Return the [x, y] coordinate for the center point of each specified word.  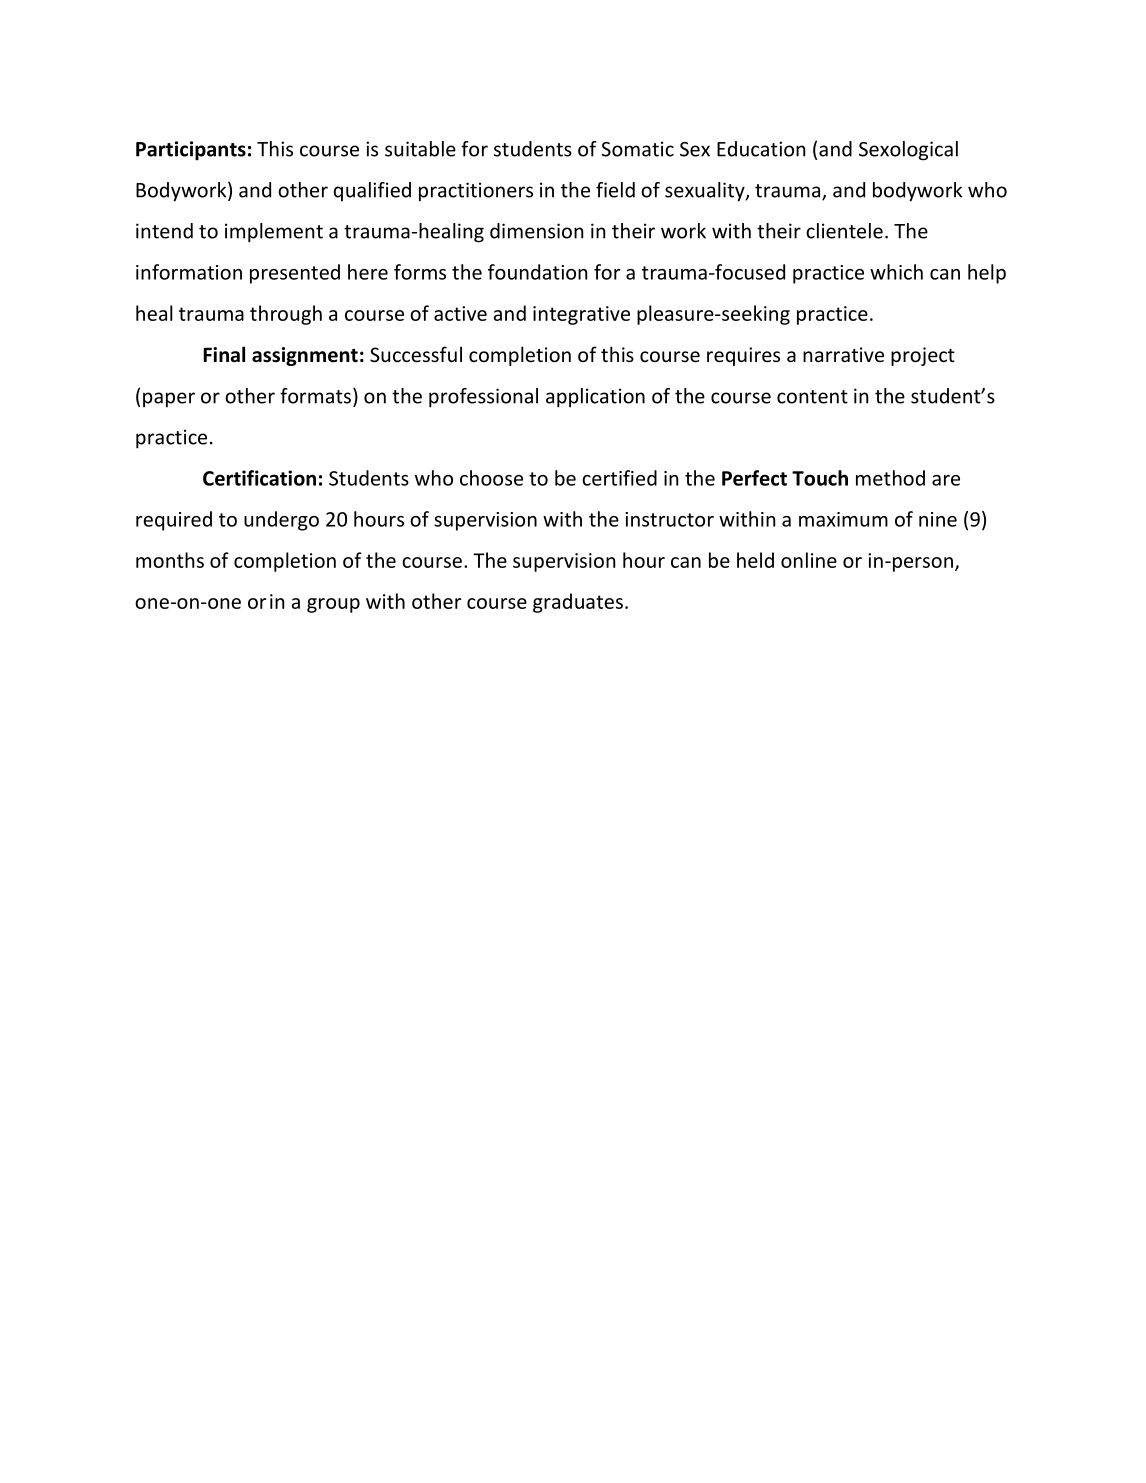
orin [266, 601]
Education [761, 149]
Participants [191, 151]
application [595, 398]
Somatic [637, 149]
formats [315, 396]
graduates [578, 603]
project [923, 356]
